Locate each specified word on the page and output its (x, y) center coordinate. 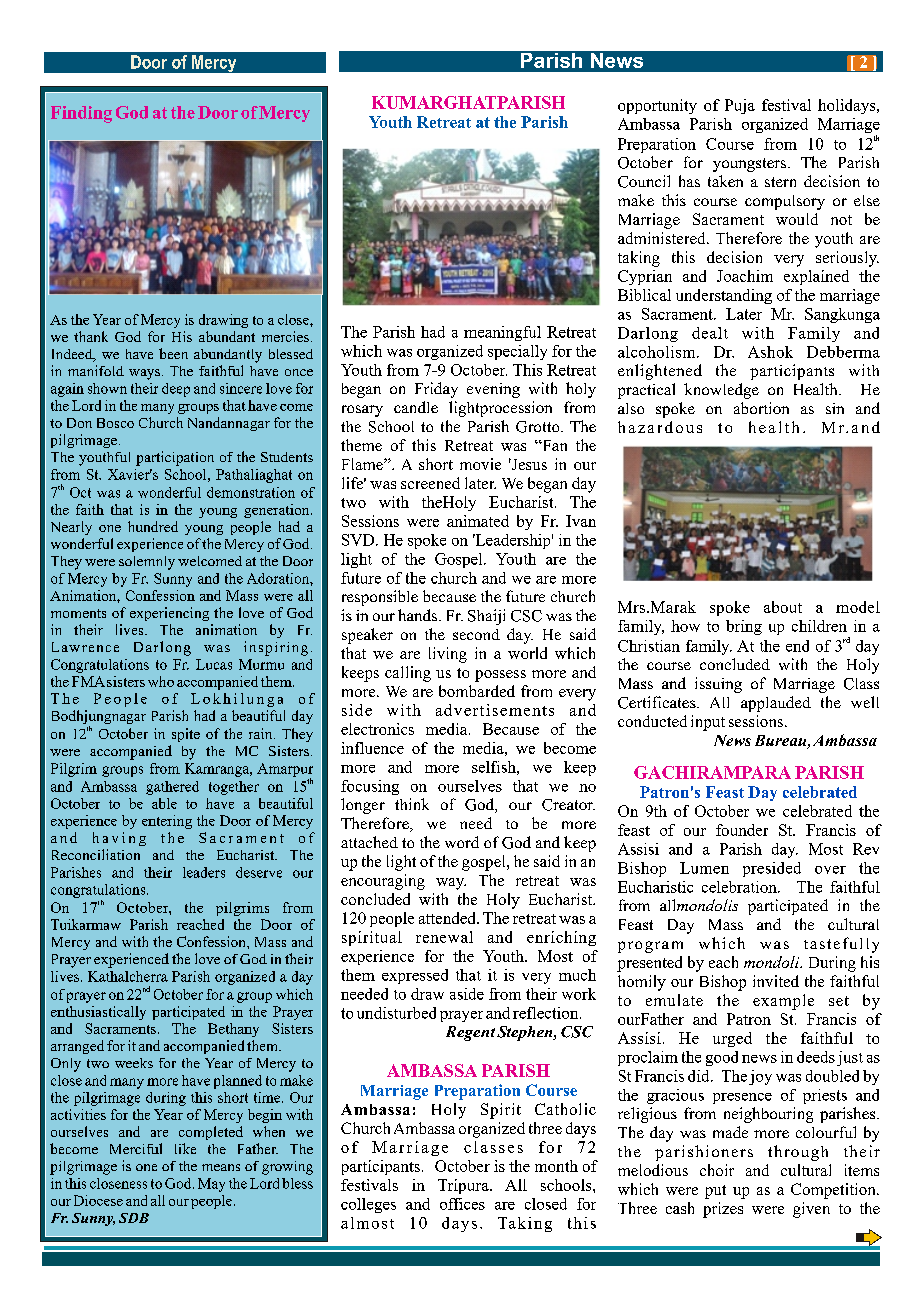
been (173, 353)
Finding (81, 114)
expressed (415, 976)
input (708, 723)
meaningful (502, 333)
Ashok (770, 352)
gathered (172, 788)
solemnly (147, 563)
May (211, 1185)
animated (478, 521)
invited (776, 981)
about (783, 607)
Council (644, 181)
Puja (740, 106)
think (412, 804)
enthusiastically (98, 1013)
